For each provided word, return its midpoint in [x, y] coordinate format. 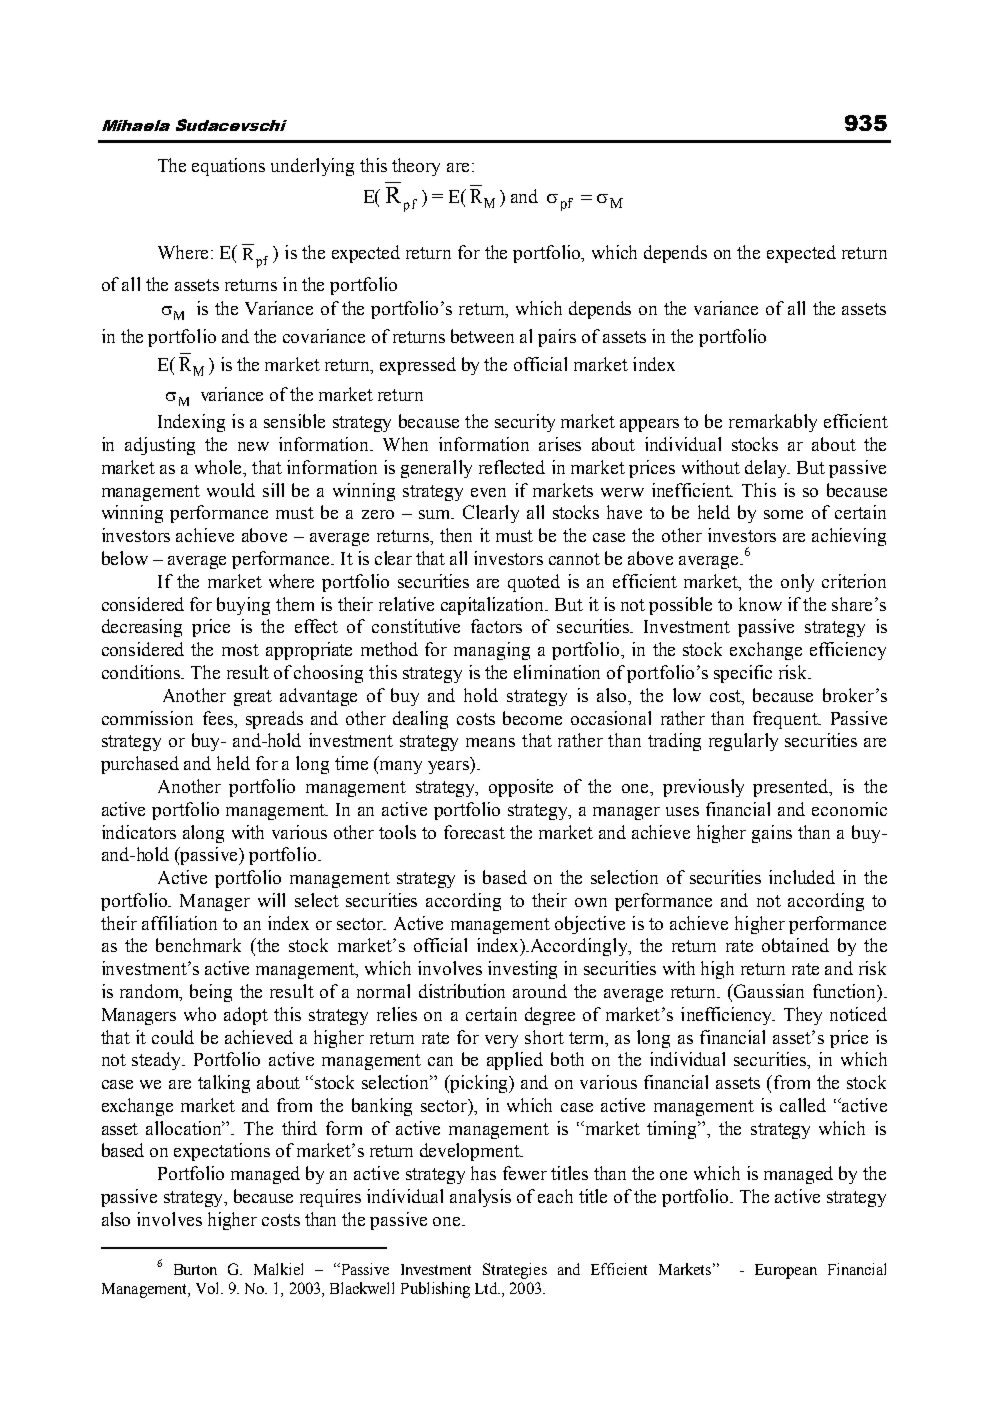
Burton [195, 1269]
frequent [786, 720]
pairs [557, 338]
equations [228, 167]
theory [416, 167]
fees [219, 718]
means [490, 742]
